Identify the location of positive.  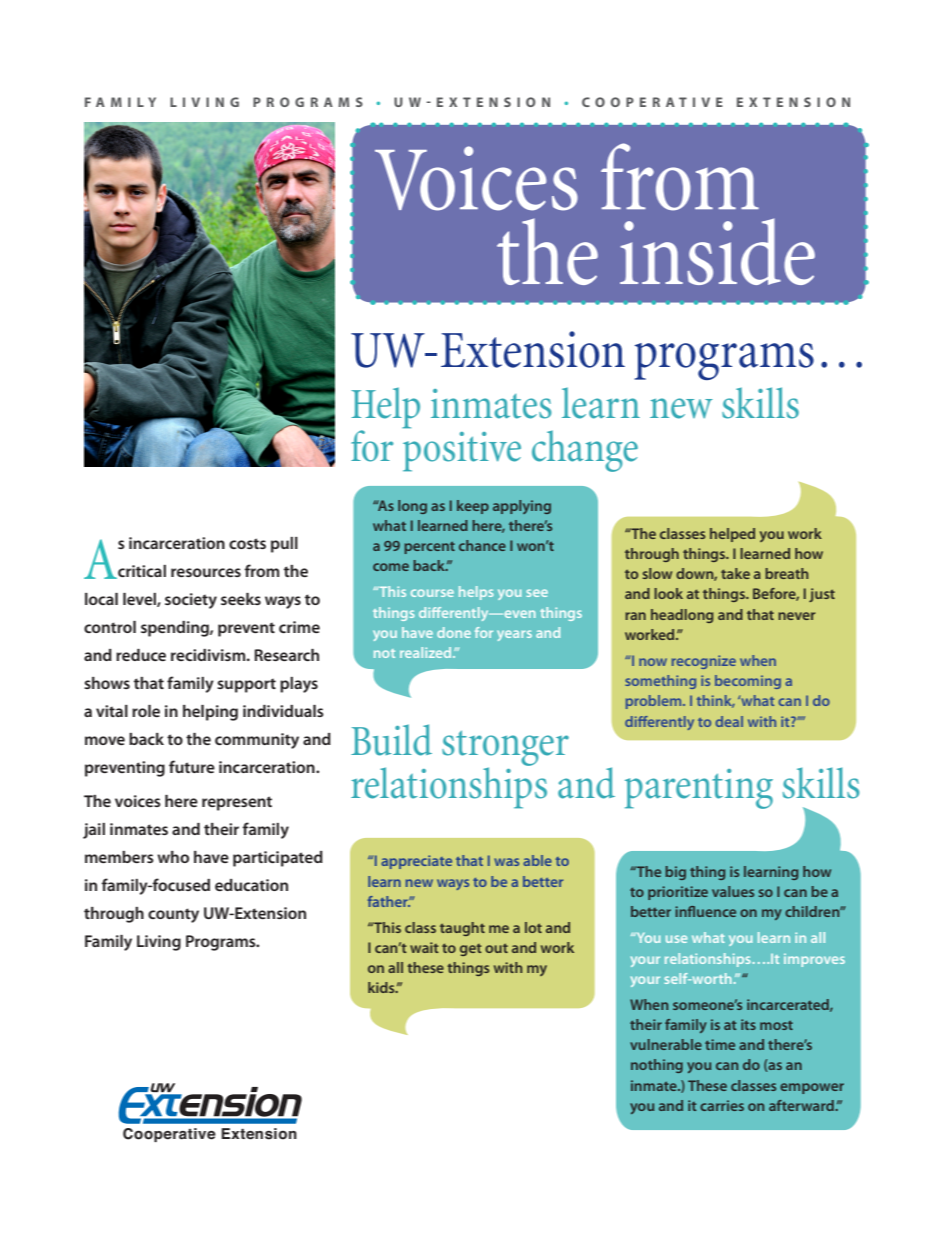
(462, 452).
